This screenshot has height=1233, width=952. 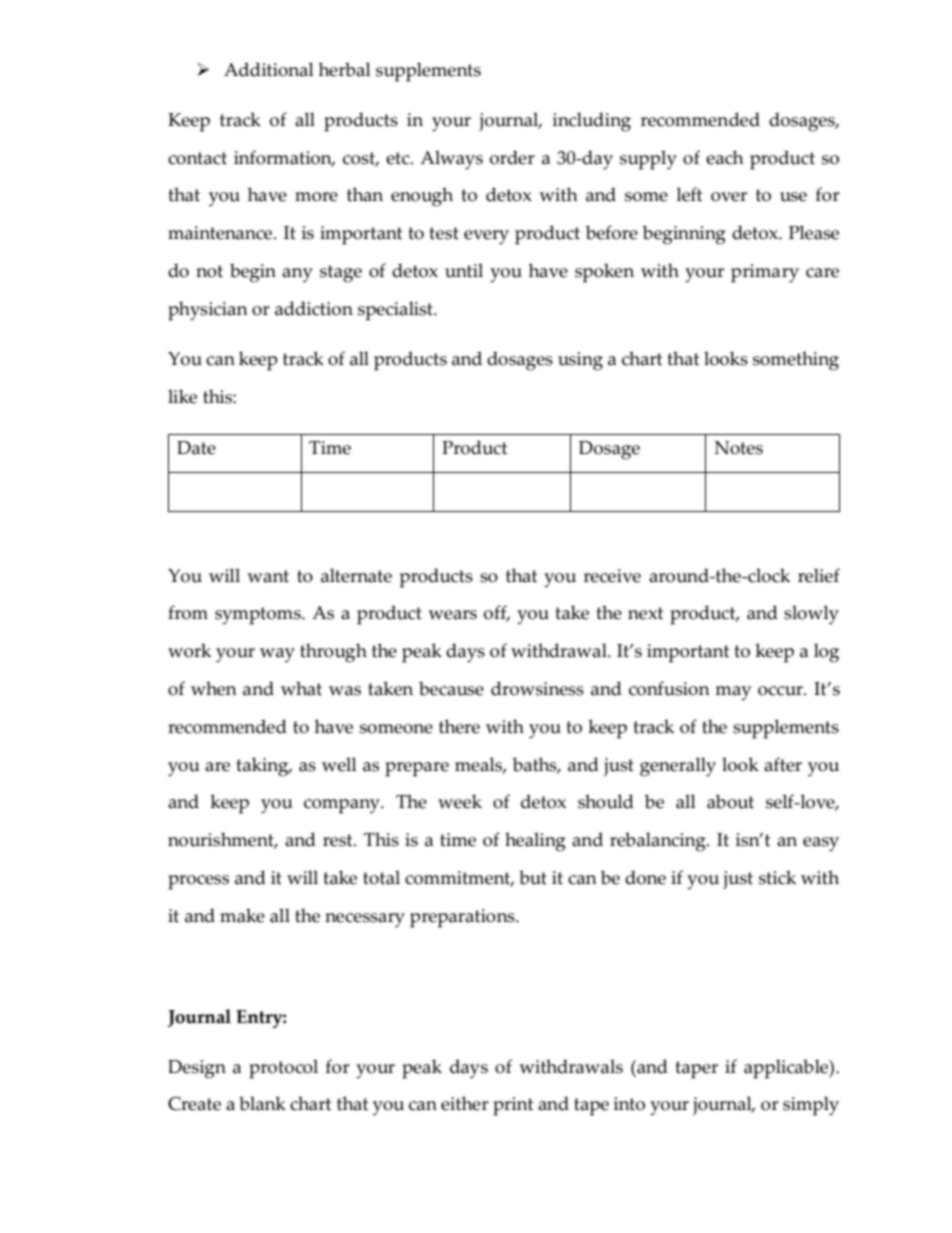 I want to click on each, so click(x=725, y=157).
